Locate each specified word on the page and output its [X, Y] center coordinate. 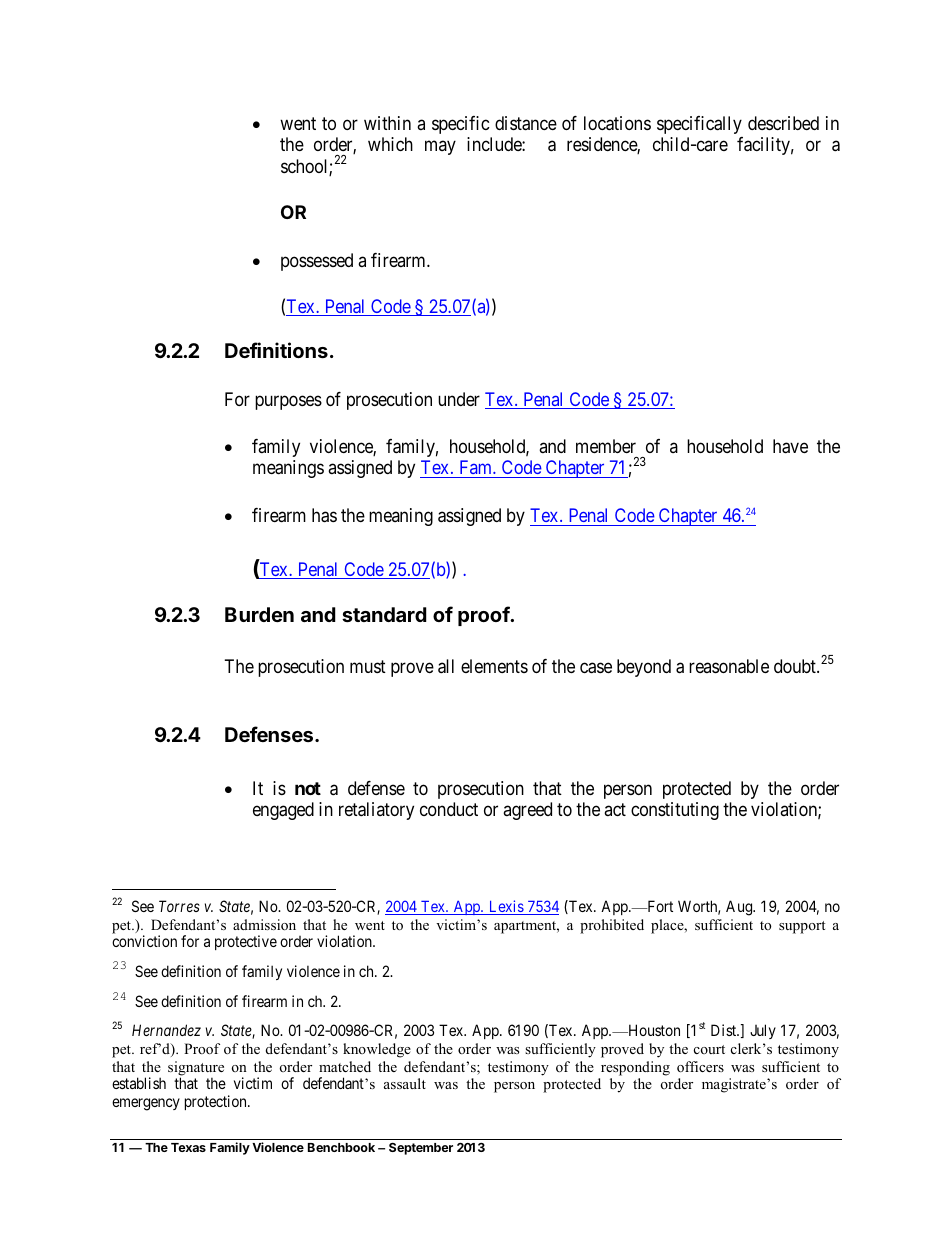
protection [217, 1102]
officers [700, 1066]
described [783, 123]
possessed [317, 262]
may [440, 148]
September [421, 1149]
